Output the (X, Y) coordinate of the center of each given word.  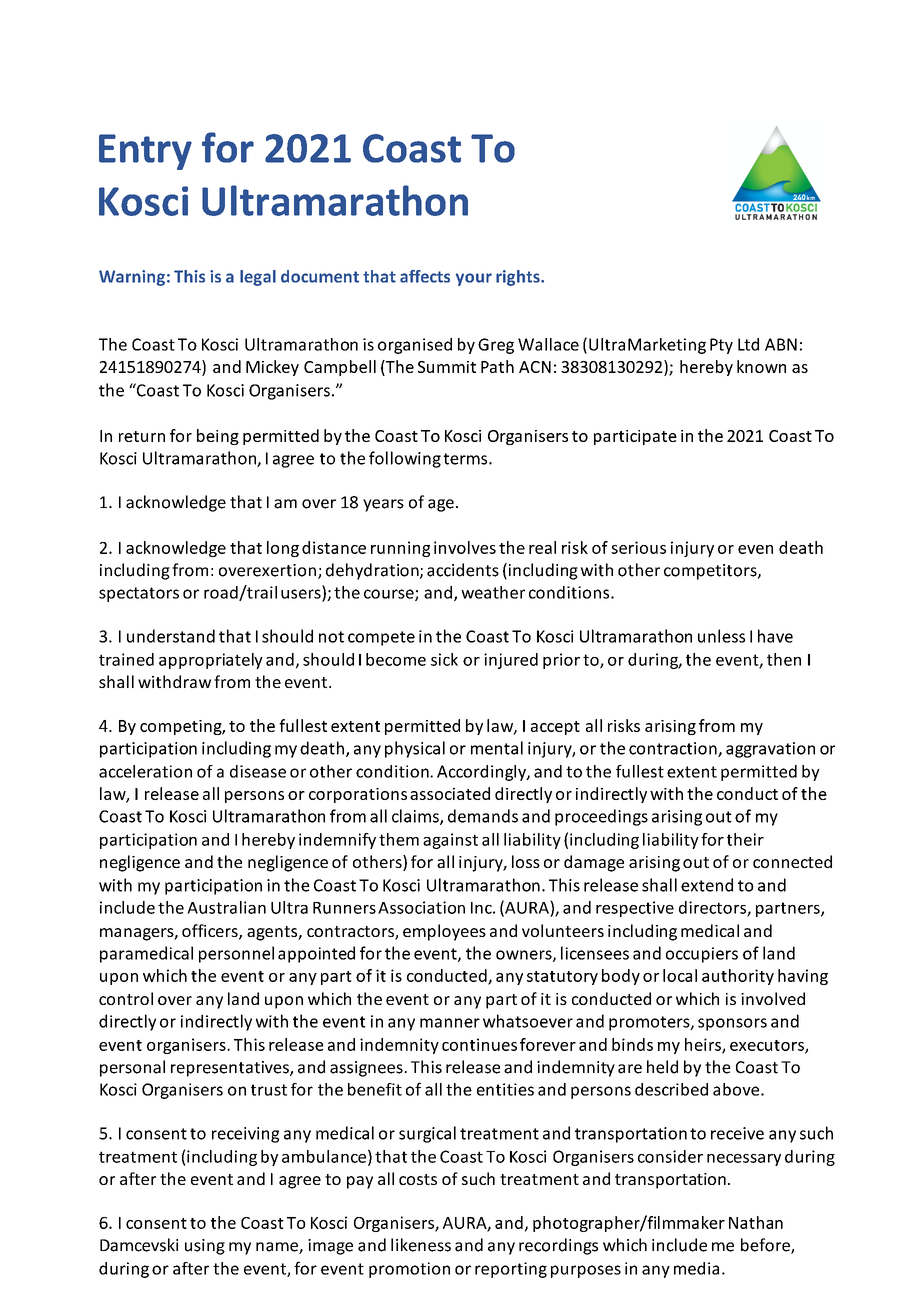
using (205, 1247)
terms (466, 459)
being (218, 437)
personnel (236, 954)
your (474, 279)
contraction (674, 749)
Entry (145, 152)
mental (497, 748)
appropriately (211, 661)
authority (738, 977)
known (761, 366)
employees (444, 932)
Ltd (748, 344)
